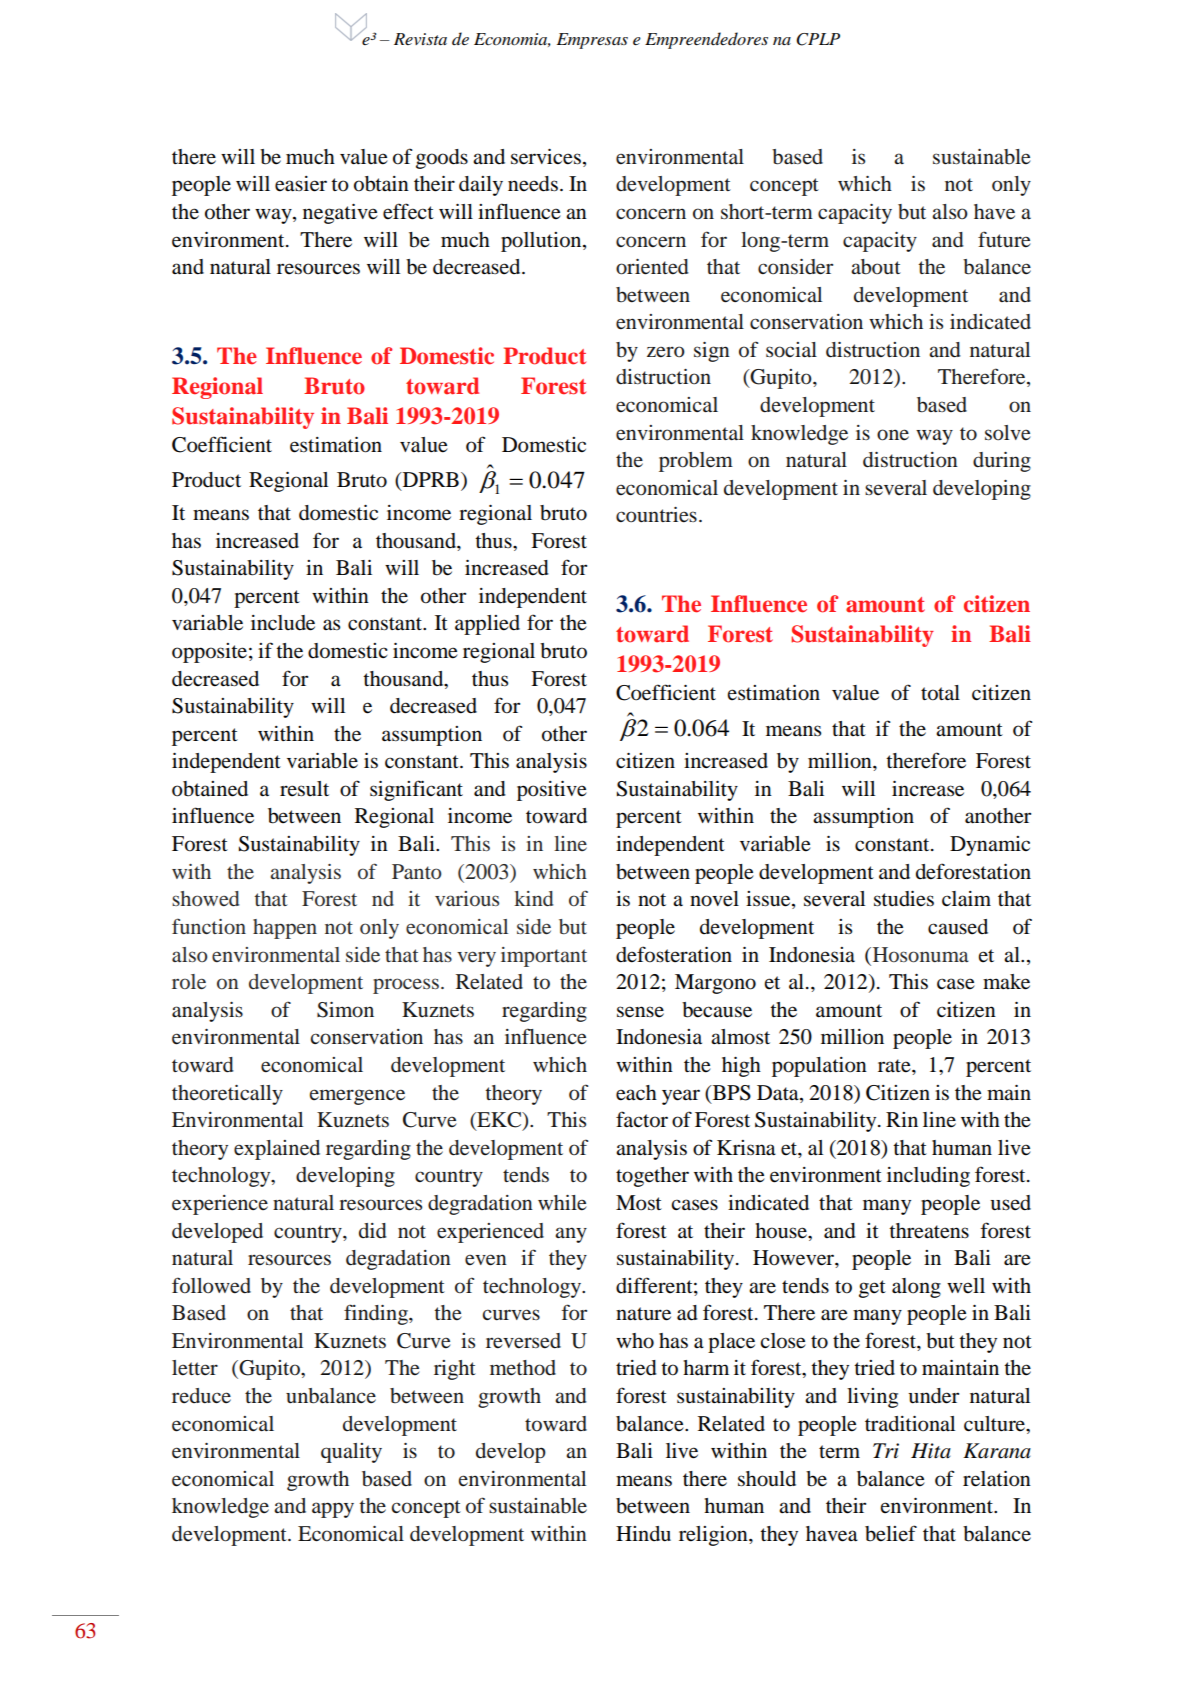 The width and height of the screenshot is (1203, 1702). What do you see at coordinates (277, 1150) in the screenshot?
I see `explained` at bounding box center [277, 1150].
